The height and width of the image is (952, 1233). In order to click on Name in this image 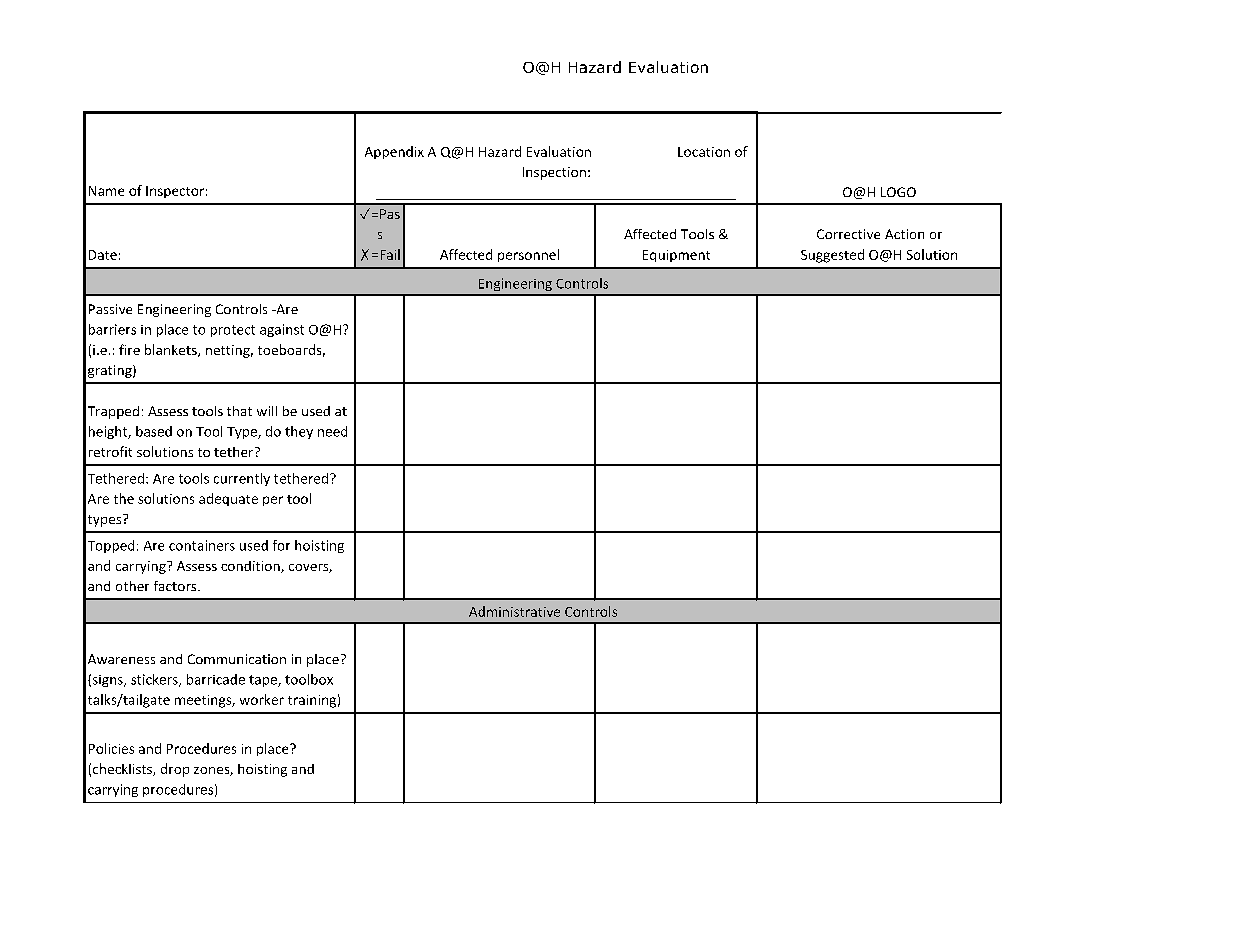, I will do `click(106, 191)`.
